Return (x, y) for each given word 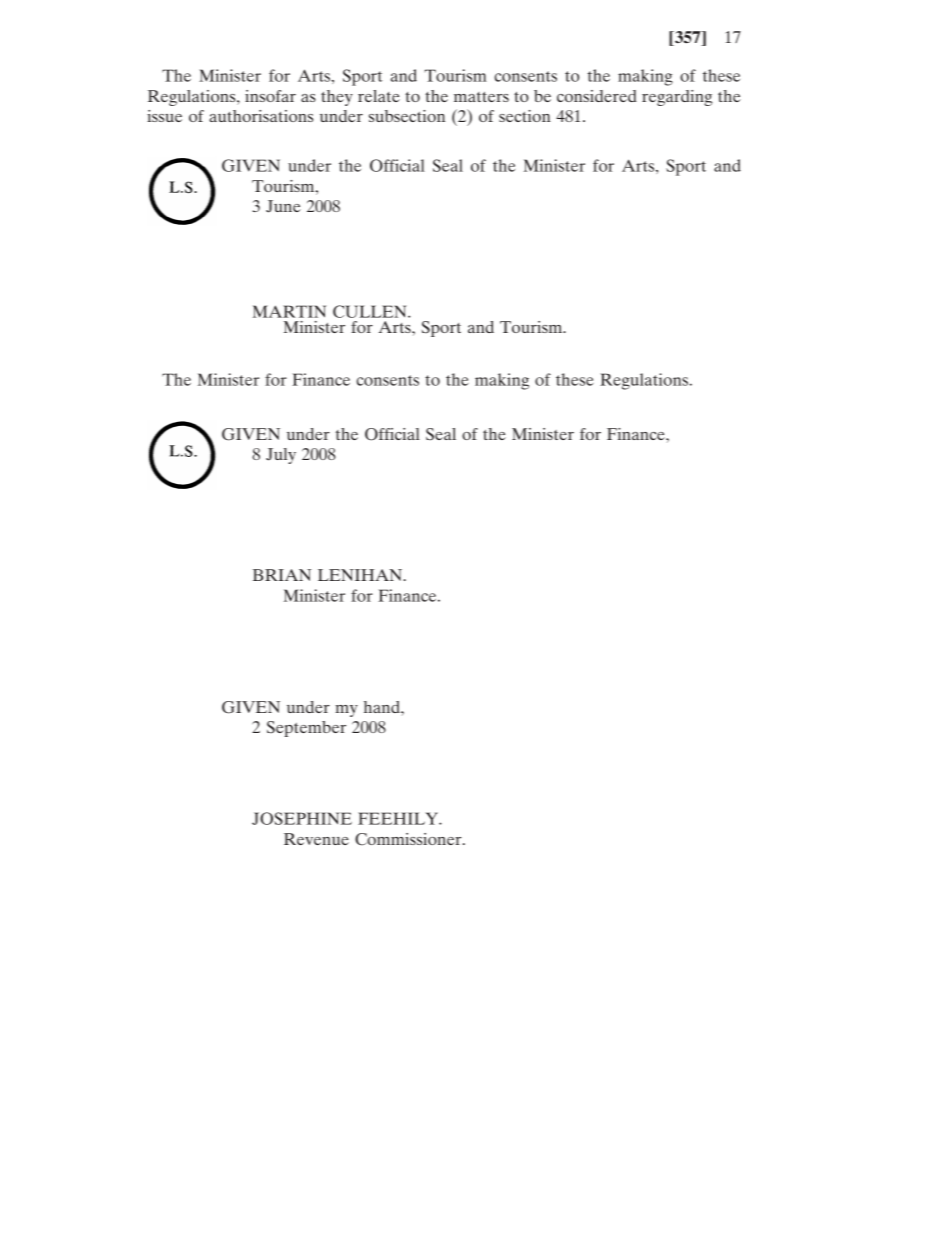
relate (379, 96)
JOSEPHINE (302, 818)
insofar (270, 96)
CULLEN (371, 311)
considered (597, 96)
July (281, 456)
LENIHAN (361, 575)
